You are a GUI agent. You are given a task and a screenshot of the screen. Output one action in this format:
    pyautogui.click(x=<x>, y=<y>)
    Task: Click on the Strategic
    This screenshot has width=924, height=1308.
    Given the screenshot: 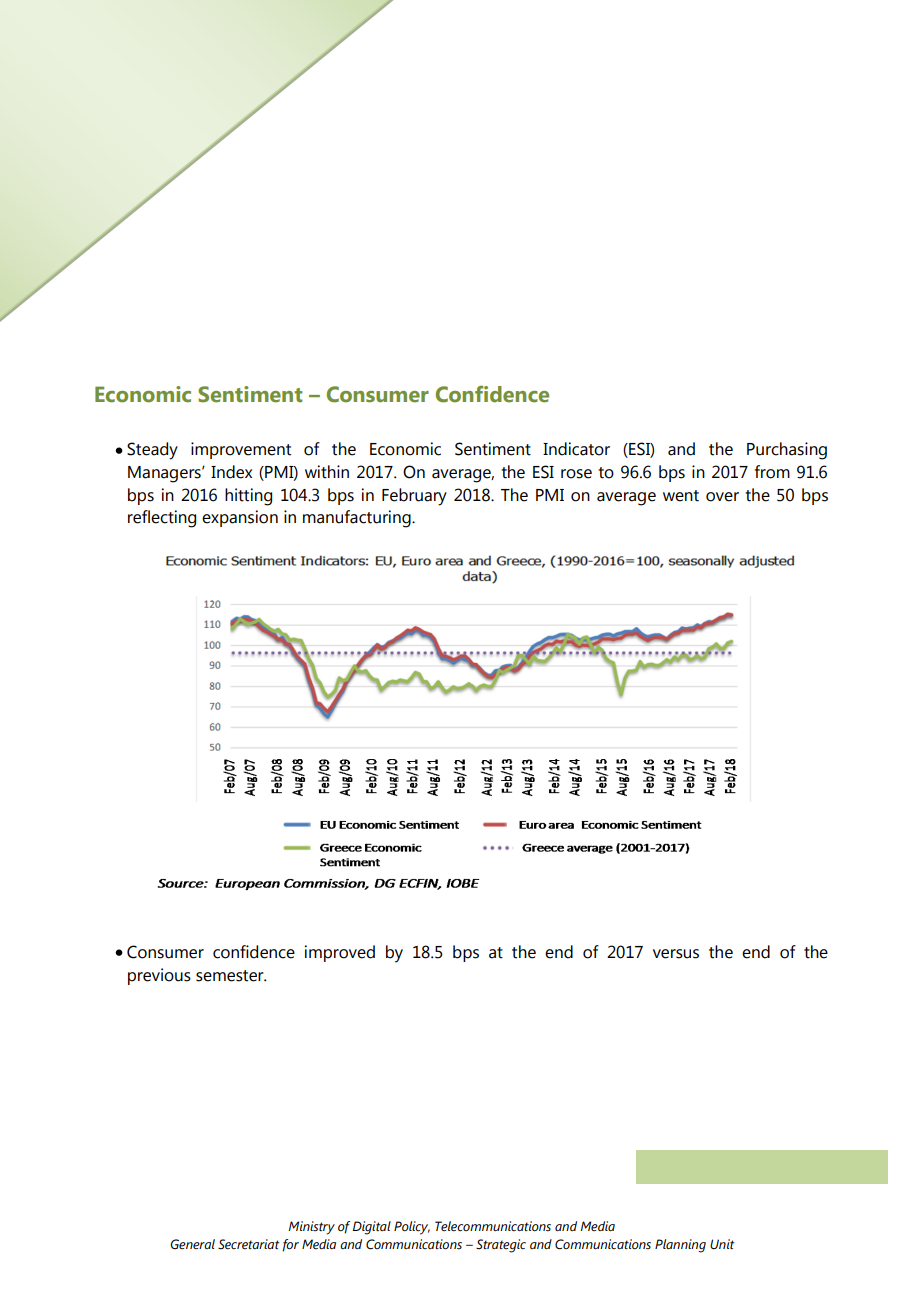 What is the action you would take?
    pyautogui.click(x=501, y=1246)
